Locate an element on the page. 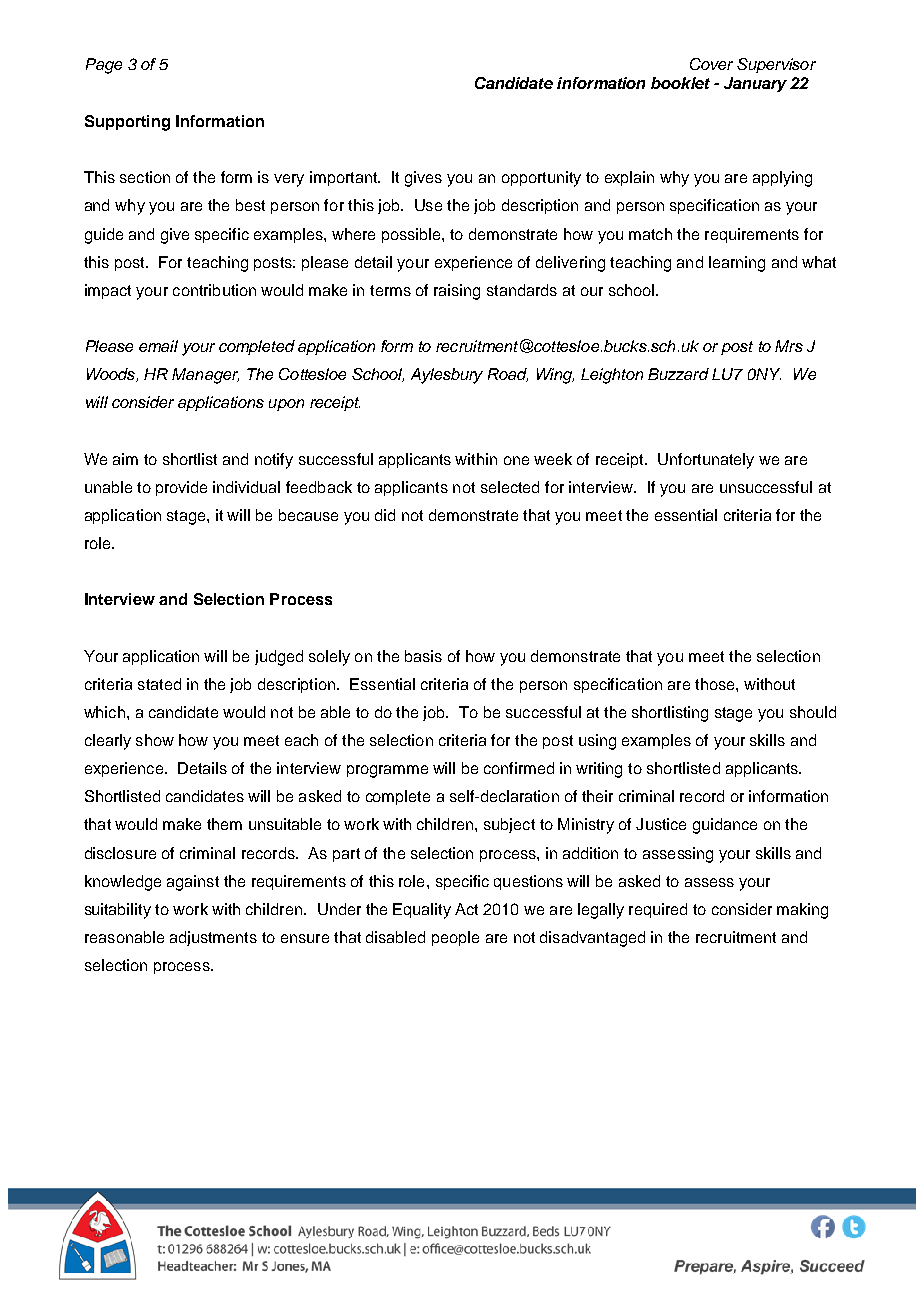 This document has height=1308, width=924. Equality is located at coordinates (422, 911).
